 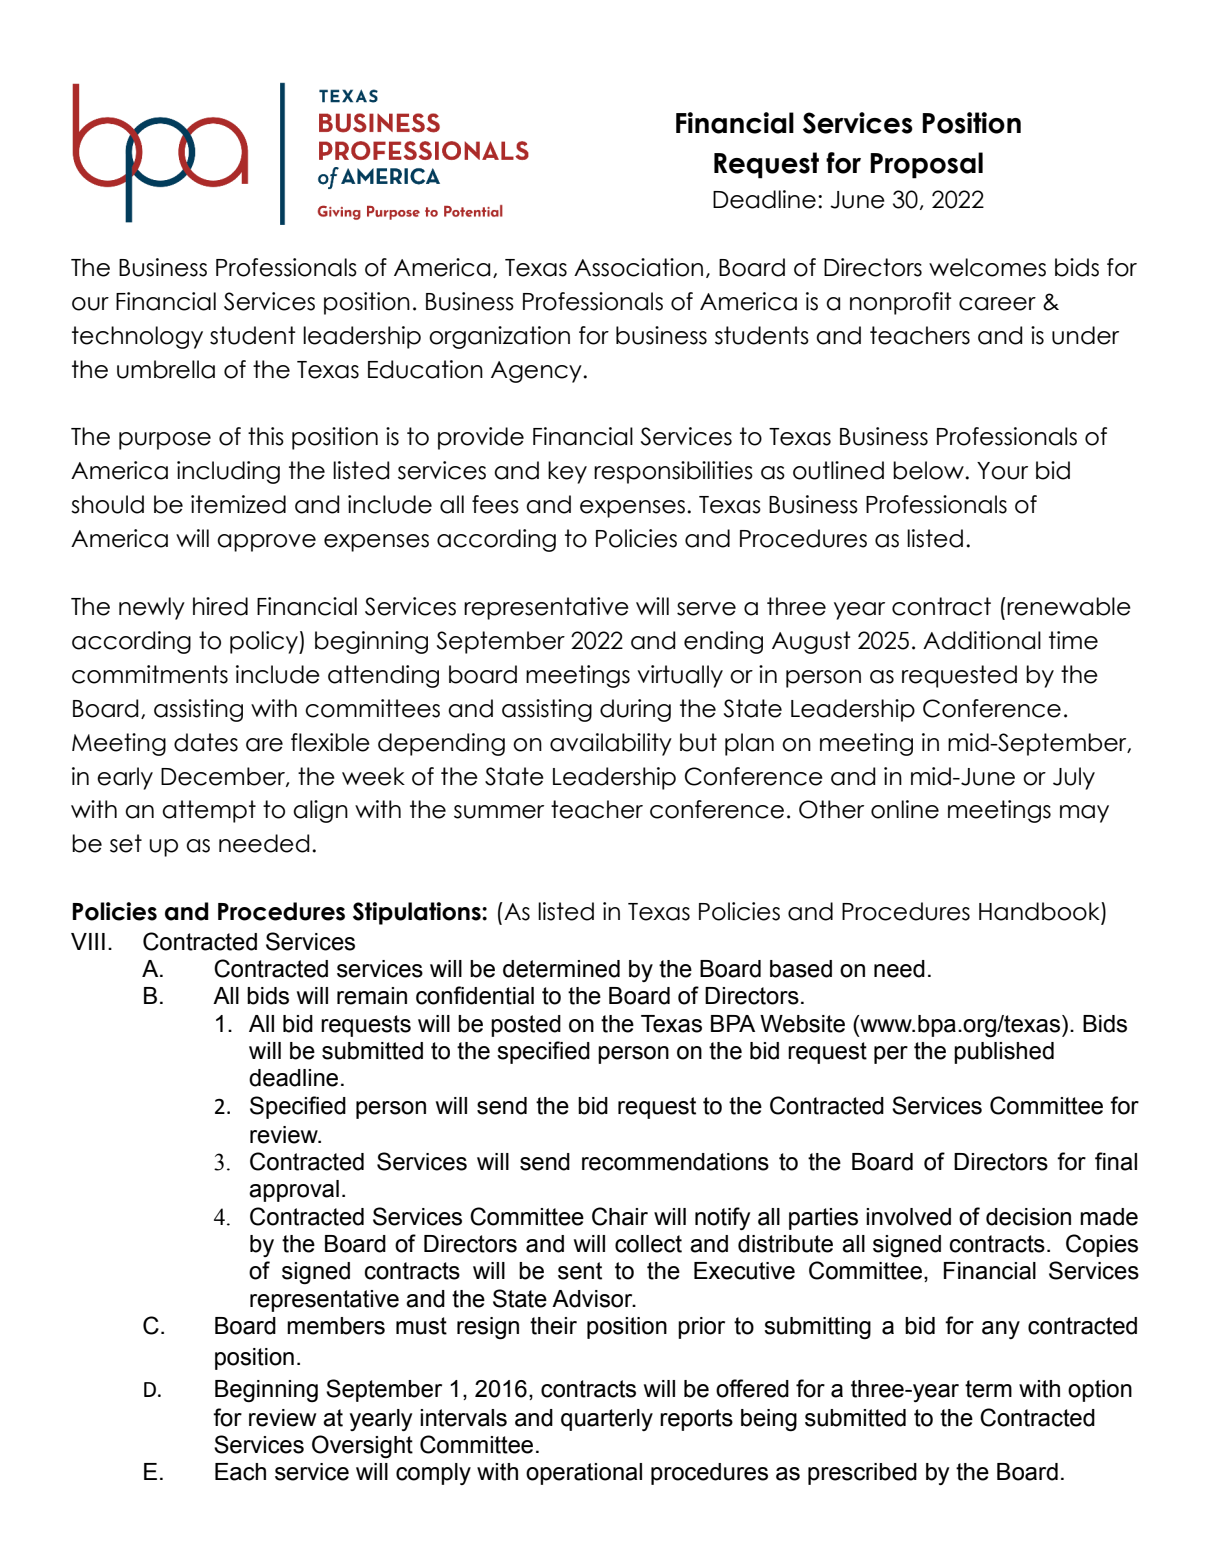 I want to click on Your, so click(x=1002, y=471).
